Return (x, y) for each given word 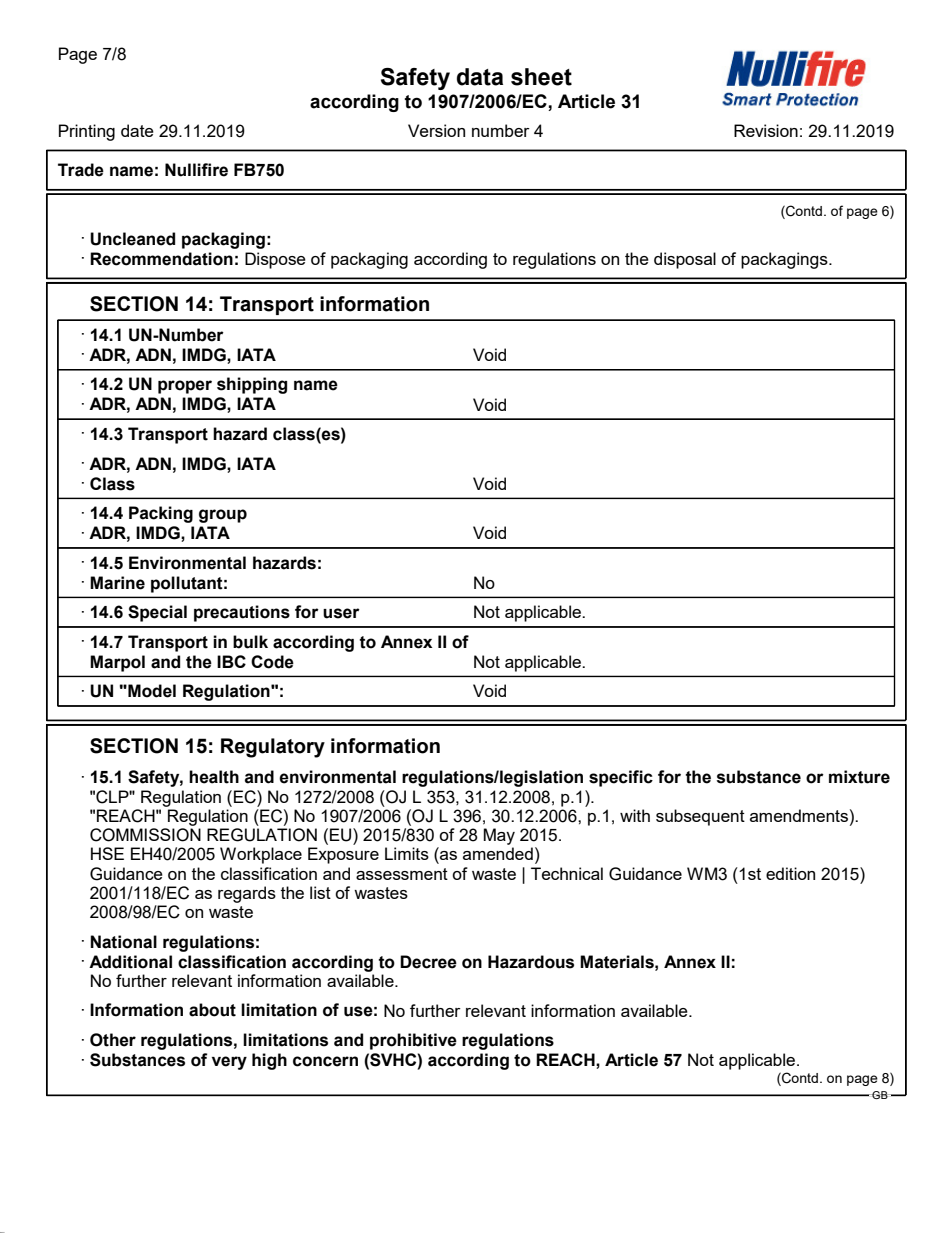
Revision (766, 130)
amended (498, 853)
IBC (231, 661)
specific (621, 778)
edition (790, 873)
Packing (161, 514)
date (137, 130)
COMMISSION (145, 835)
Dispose (275, 260)
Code (272, 662)
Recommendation (161, 259)
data (480, 77)
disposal (685, 260)
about (212, 1010)
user (341, 613)
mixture (859, 777)
